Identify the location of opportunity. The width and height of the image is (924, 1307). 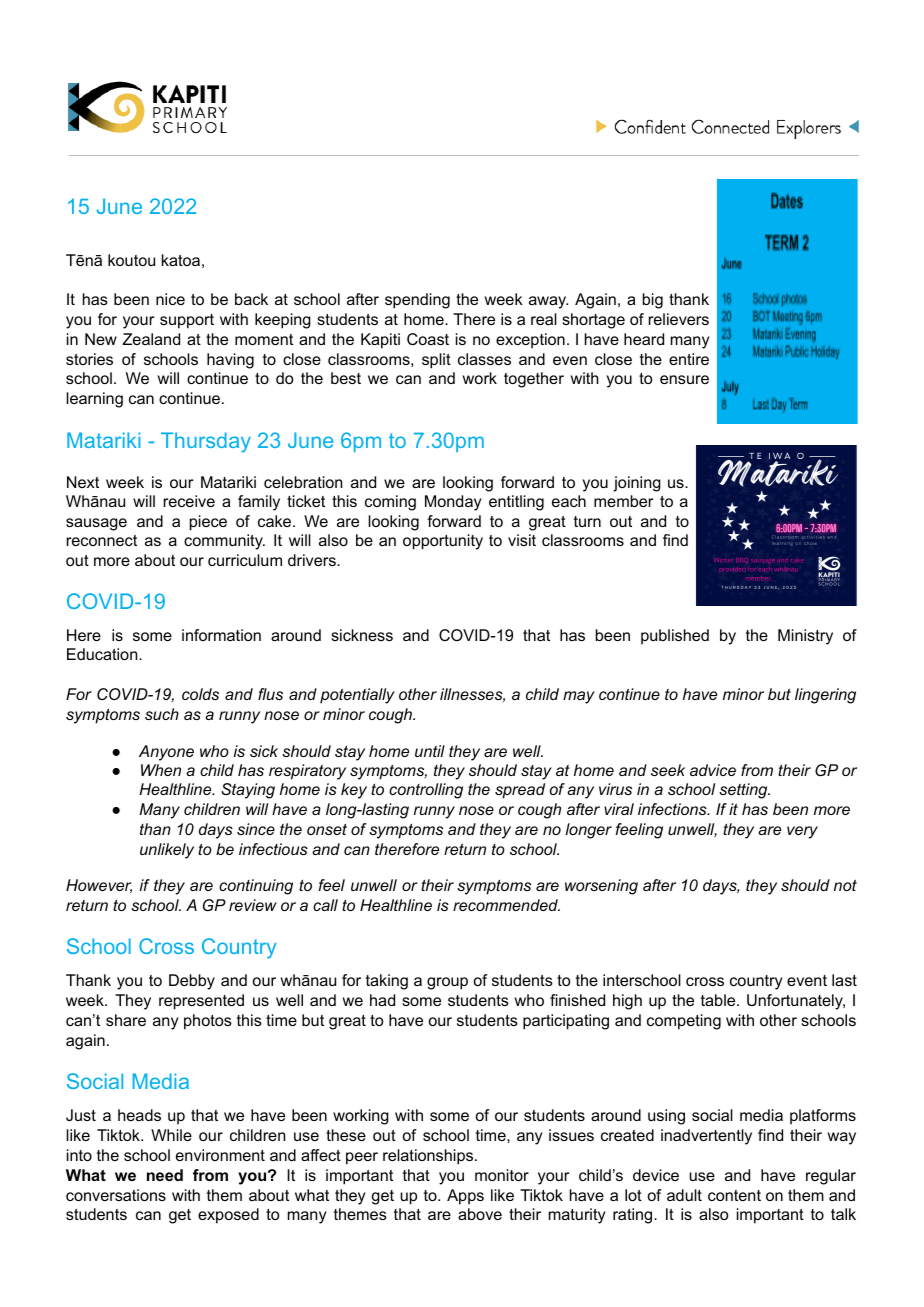
(443, 542).
